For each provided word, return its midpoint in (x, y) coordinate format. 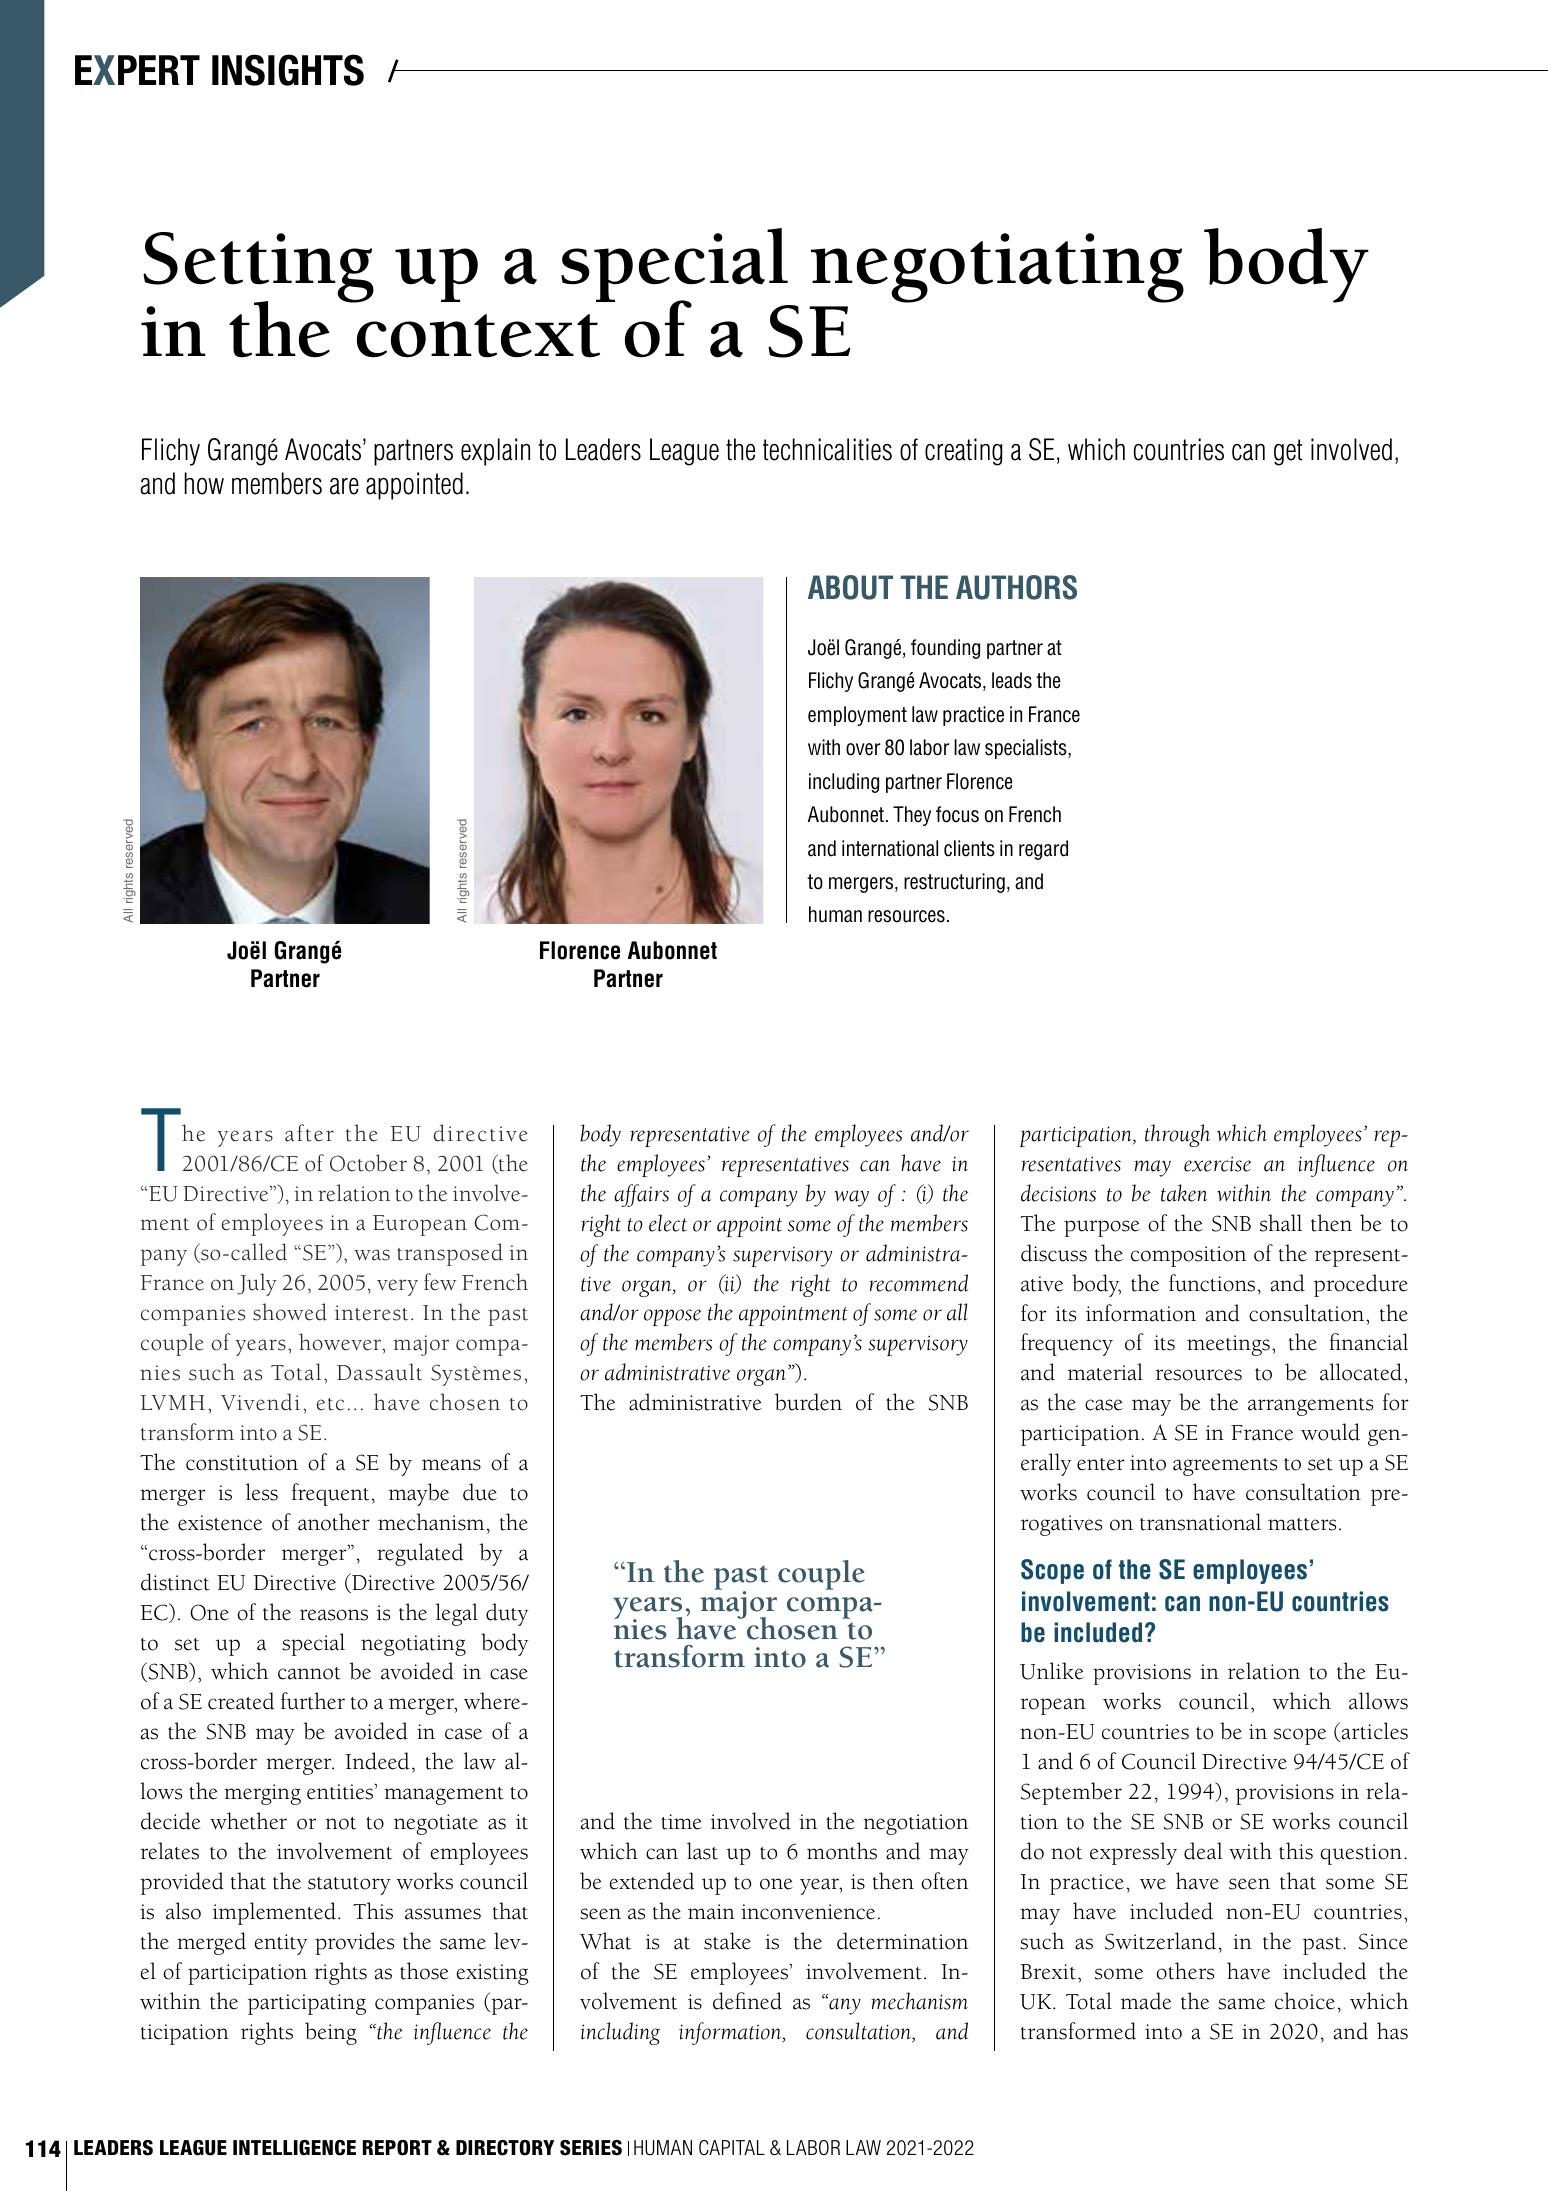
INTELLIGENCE (294, 2148)
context (478, 336)
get (1288, 452)
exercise (1217, 1164)
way (851, 1198)
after (309, 1133)
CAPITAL (732, 2147)
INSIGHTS (288, 70)
